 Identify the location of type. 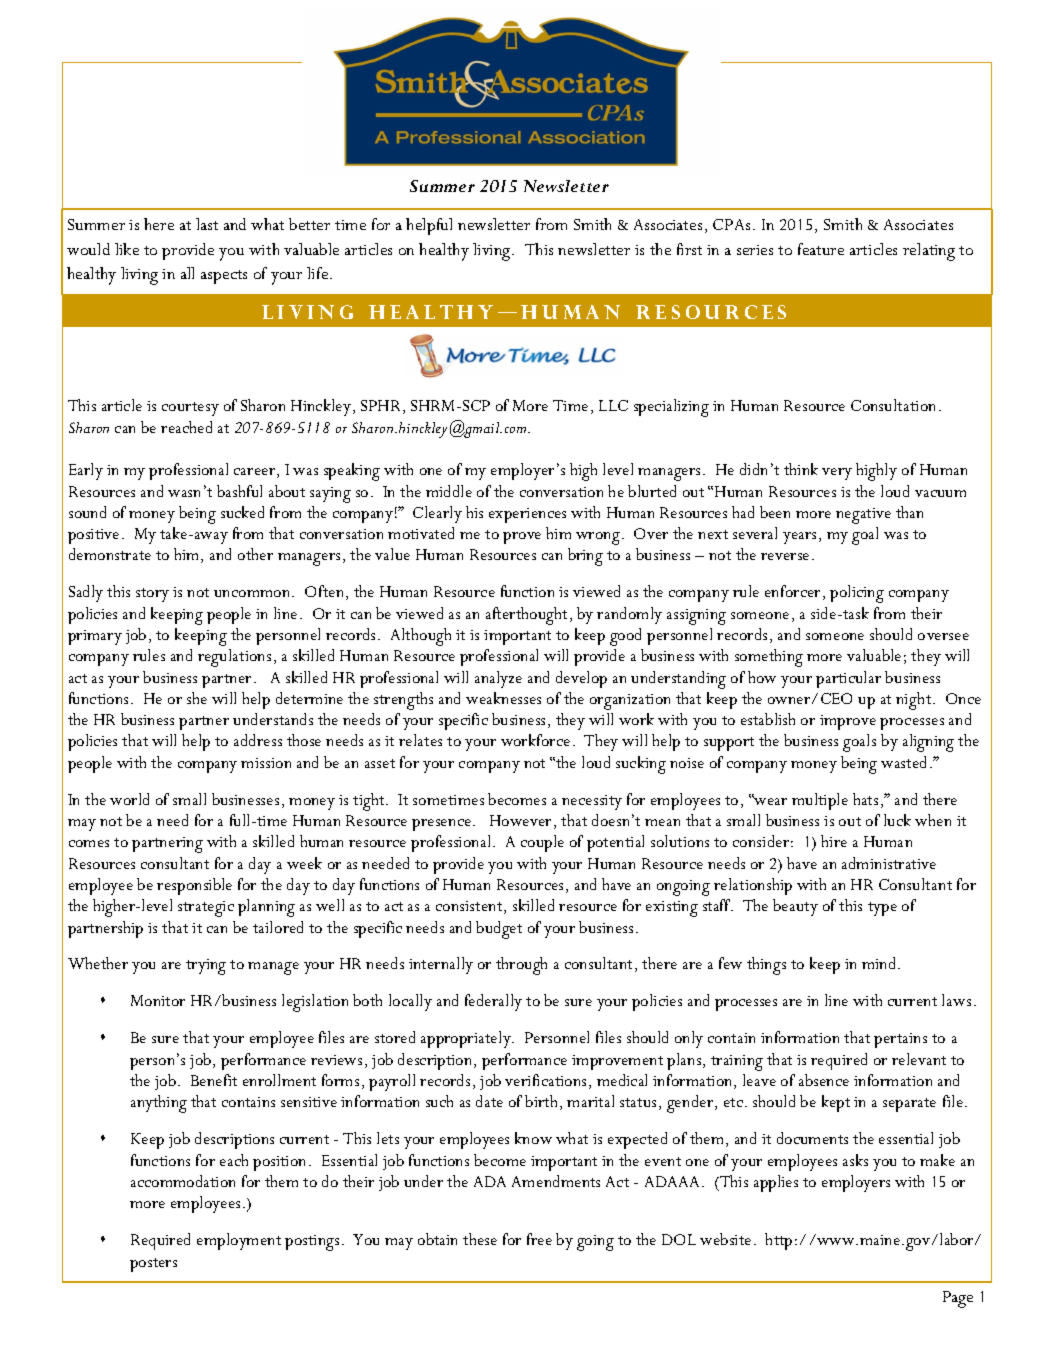
(882, 909).
